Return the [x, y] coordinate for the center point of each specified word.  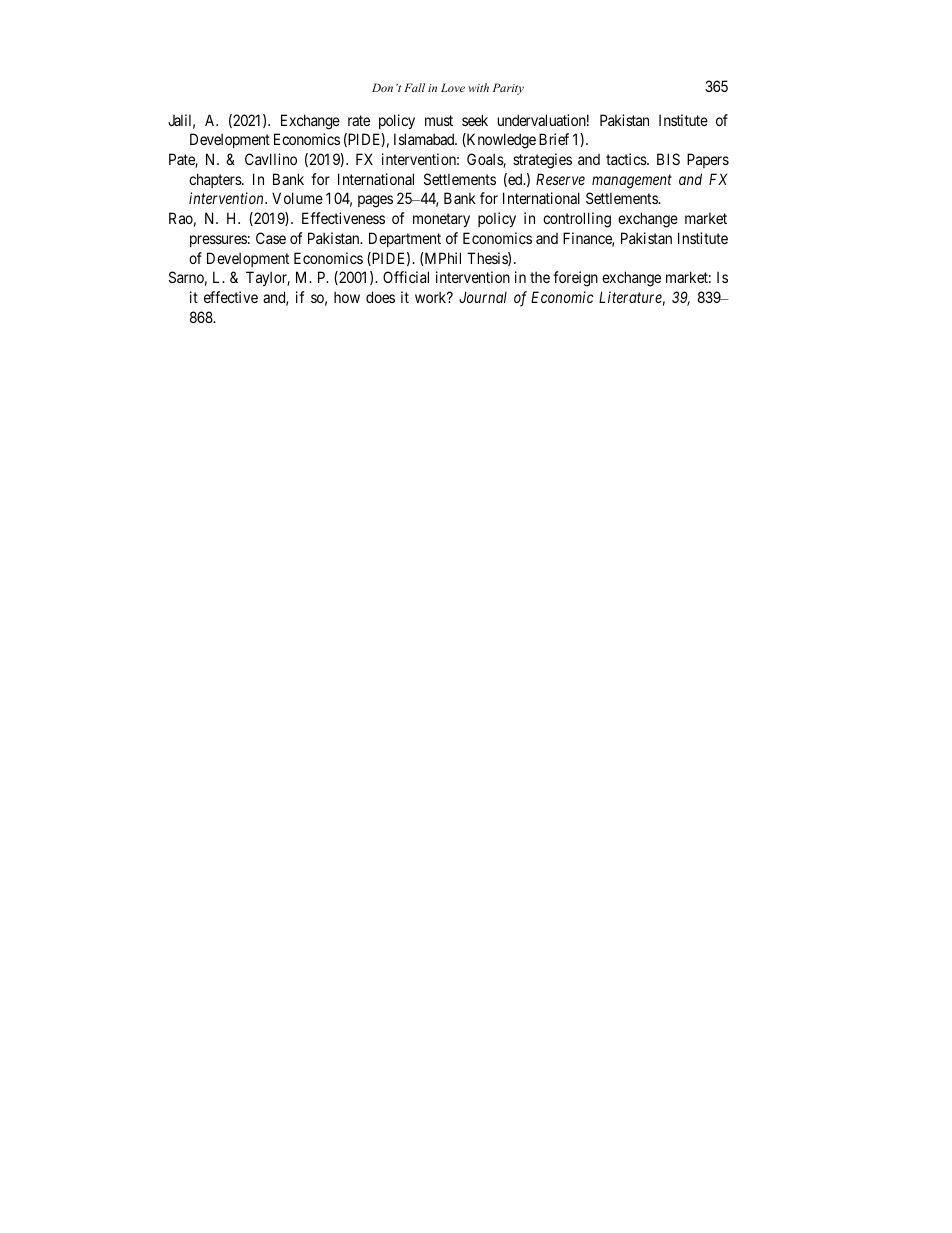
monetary [441, 220]
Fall [414, 87]
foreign [575, 279]
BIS [668, 159]
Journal [483, 297]
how [347, 297]
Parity [508, 89]
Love [453, 87]
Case [271, 238]
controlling [577, 220]
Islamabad [425, 139]
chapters [216, 180]
